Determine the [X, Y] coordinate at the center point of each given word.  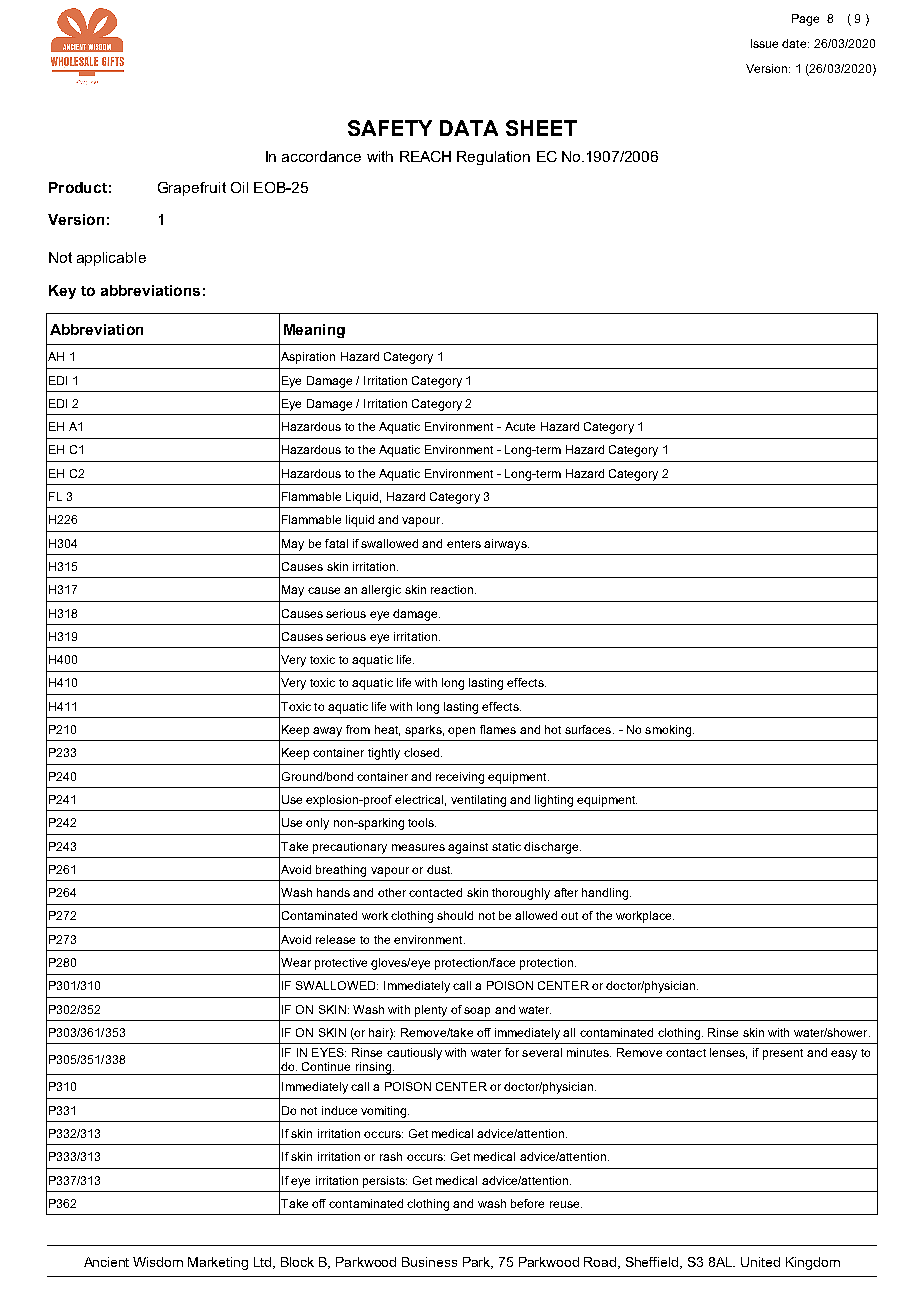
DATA [469, 128]
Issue [764, 43]
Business [429, 1262]
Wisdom [158, 1262]
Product [78, 187]
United [760, 1262]
